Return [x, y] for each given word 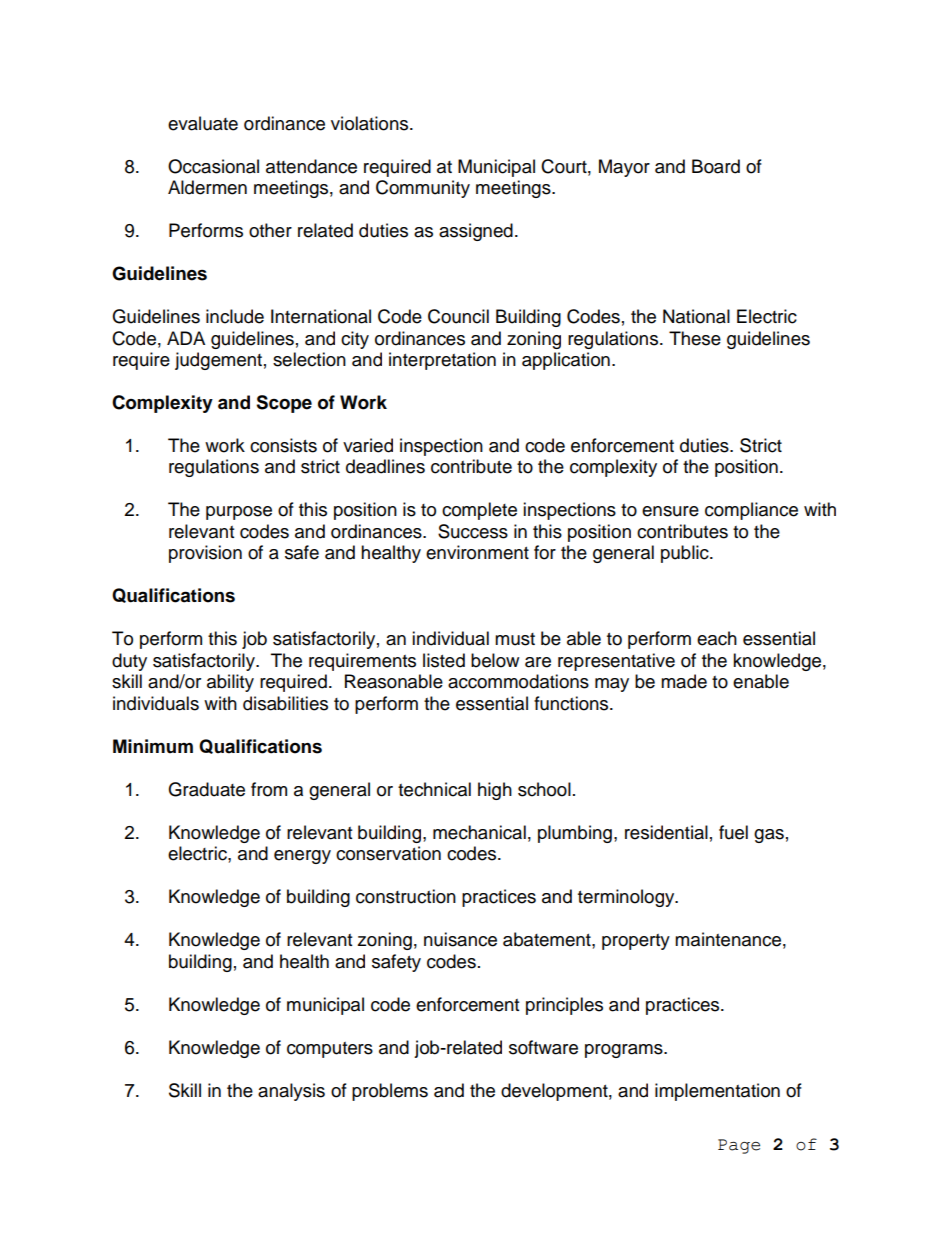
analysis [291, 1092]
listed [444, 660]
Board [716, 166]
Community [423, 189]
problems [390, 1092]
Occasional [213, 166]
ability [230, 683]
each [717, 638]
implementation [717, 1092]
